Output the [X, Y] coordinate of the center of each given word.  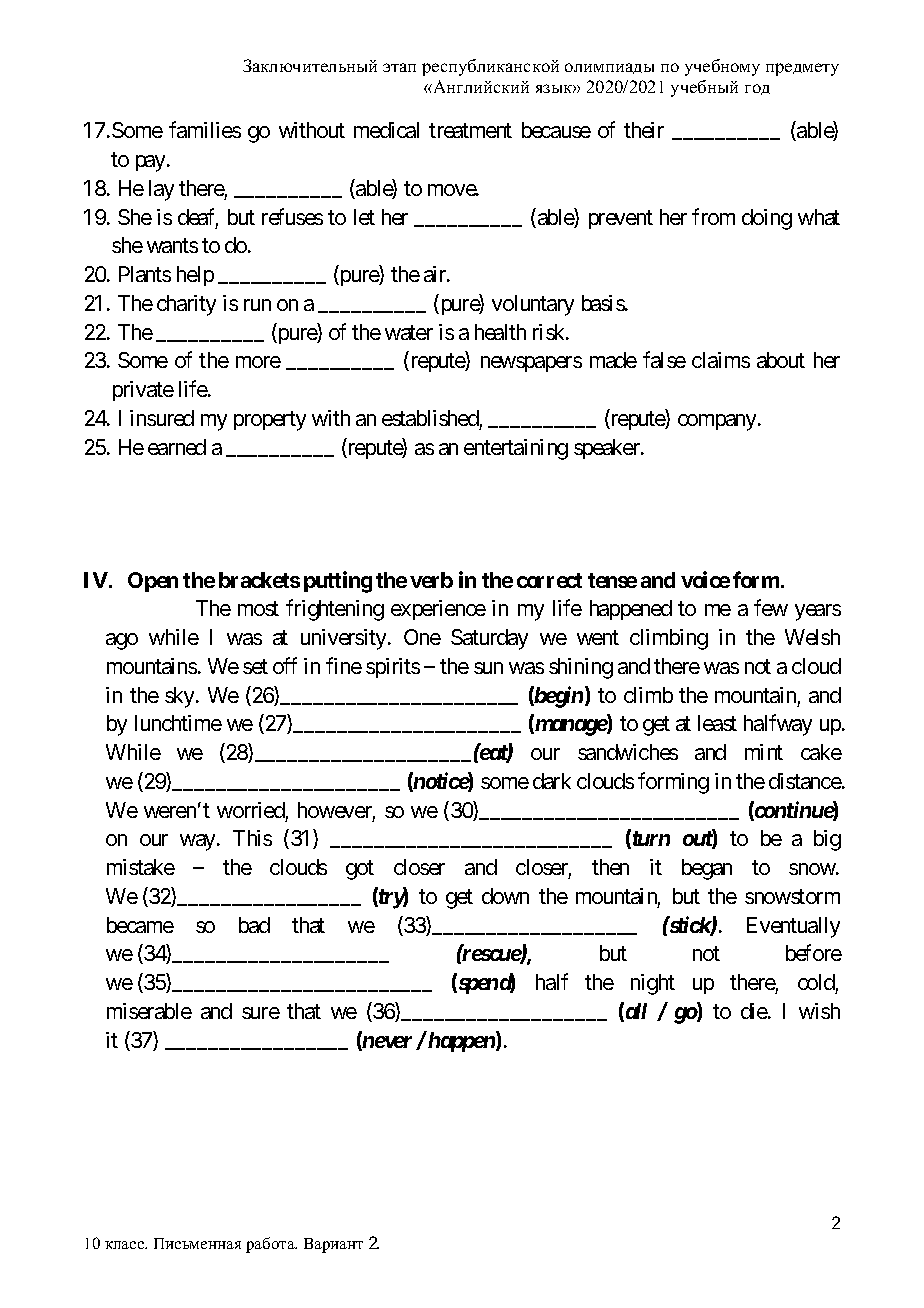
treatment [470, 131]
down [505, 896]
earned [177, 447]
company [718, 422]
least [717, 723]
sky [179, 697]
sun [488, 668]
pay [150, 163]
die [755, 1011]
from [713, 216]
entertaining [516, 449]
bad [254, 925]
